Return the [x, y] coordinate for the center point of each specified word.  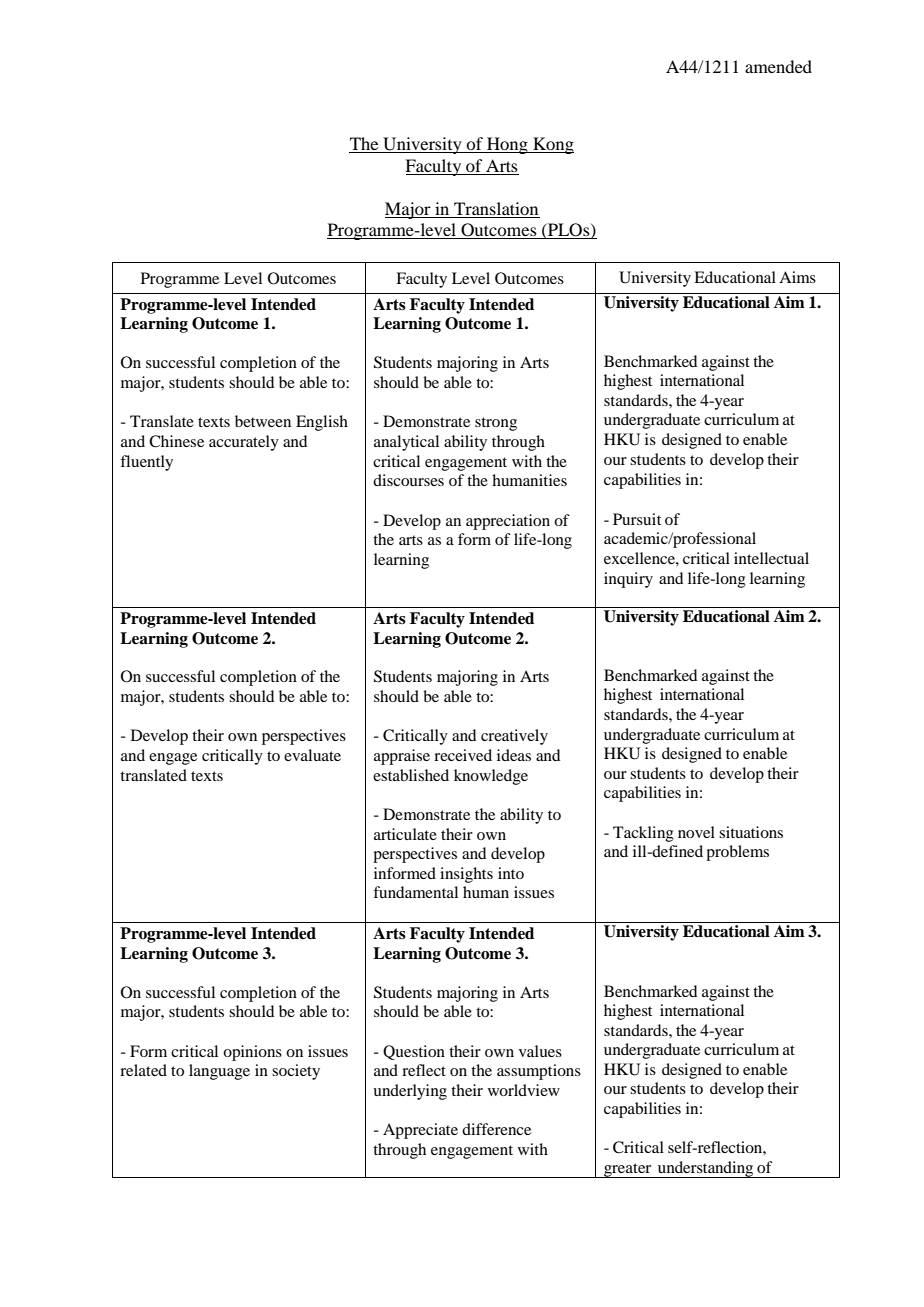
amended [778, 66]
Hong [507, 145]
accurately [244, 443]
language [219, 1072]
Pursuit [637, 519]
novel [696, 832]
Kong [552, 145]
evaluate [312, 755]
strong [496, 424]
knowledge [491, 777]
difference [496, 1129]
